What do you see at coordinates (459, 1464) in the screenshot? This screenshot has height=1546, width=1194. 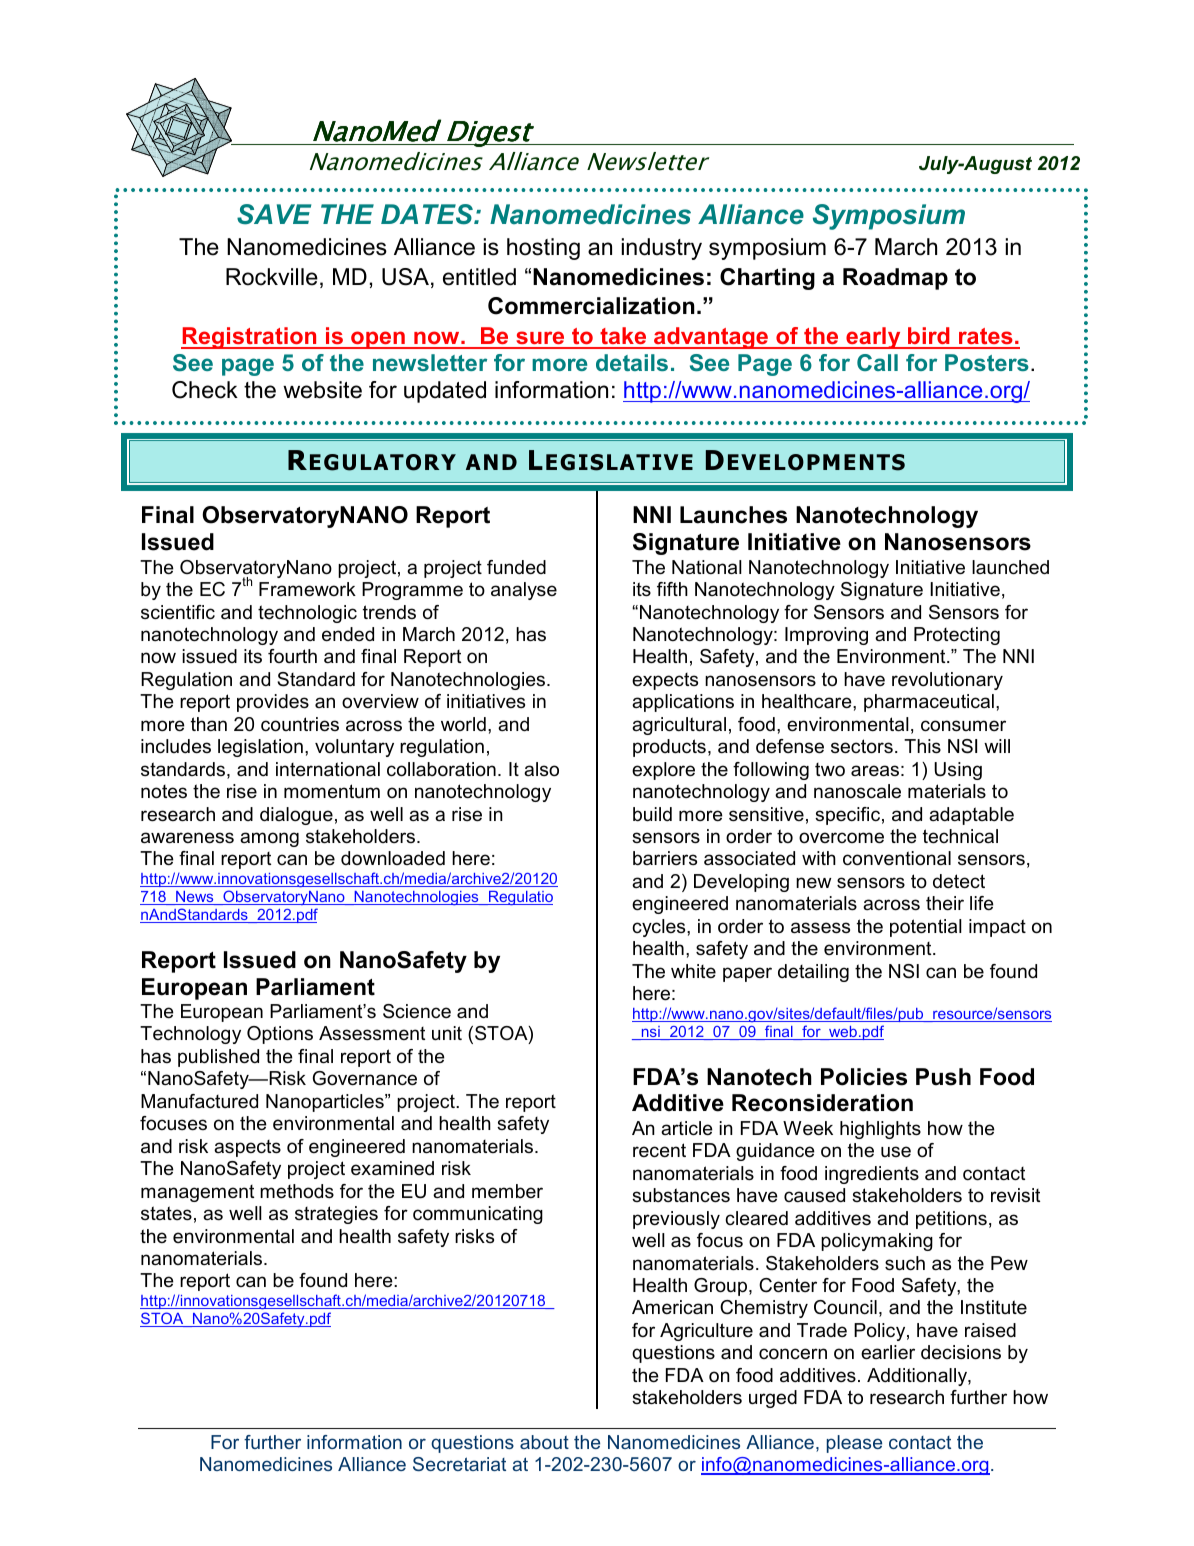 I see `Secretariat` at bounding box center [459, 1464].
